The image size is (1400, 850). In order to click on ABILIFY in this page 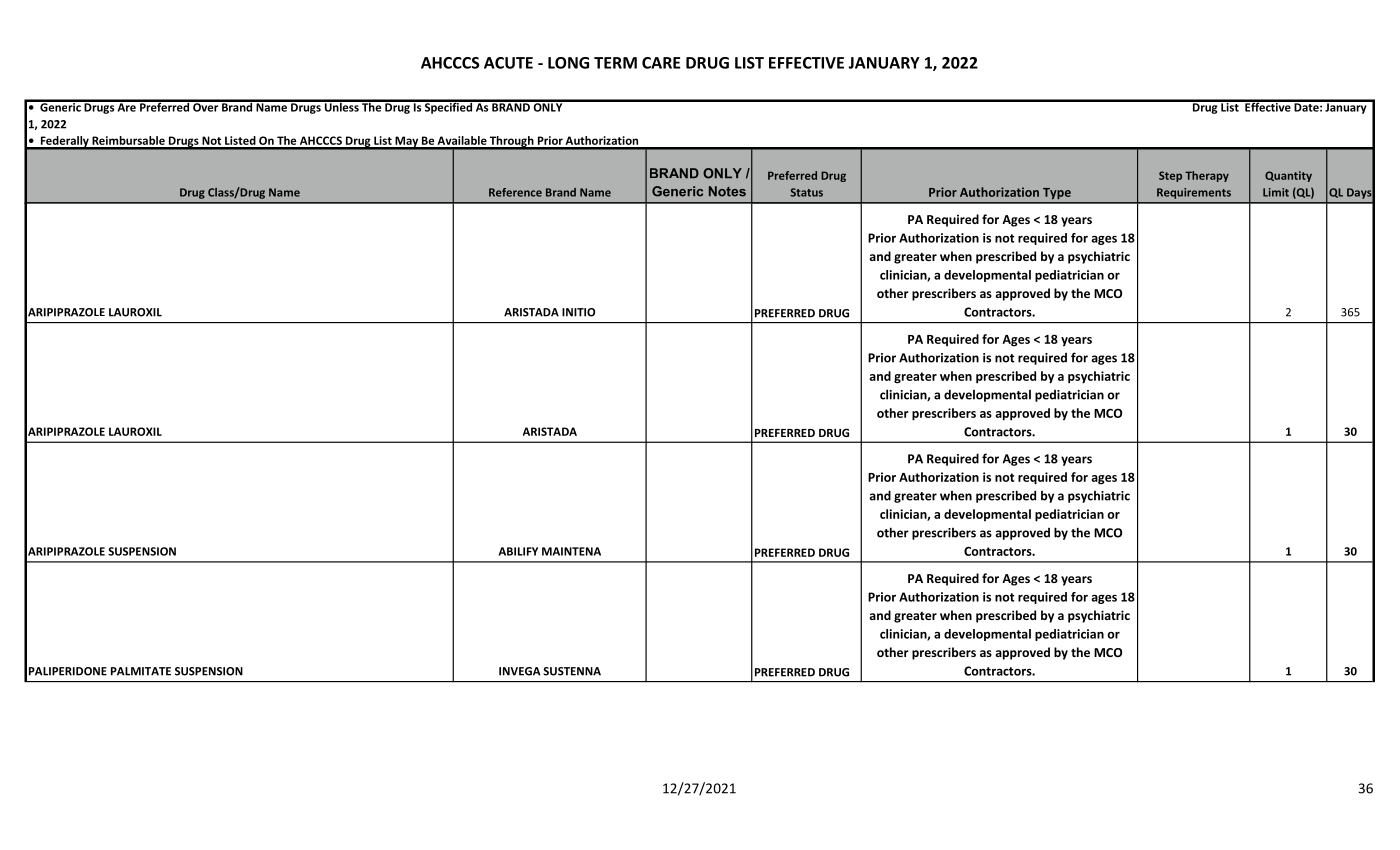, I will do `click(518, 551)`.
